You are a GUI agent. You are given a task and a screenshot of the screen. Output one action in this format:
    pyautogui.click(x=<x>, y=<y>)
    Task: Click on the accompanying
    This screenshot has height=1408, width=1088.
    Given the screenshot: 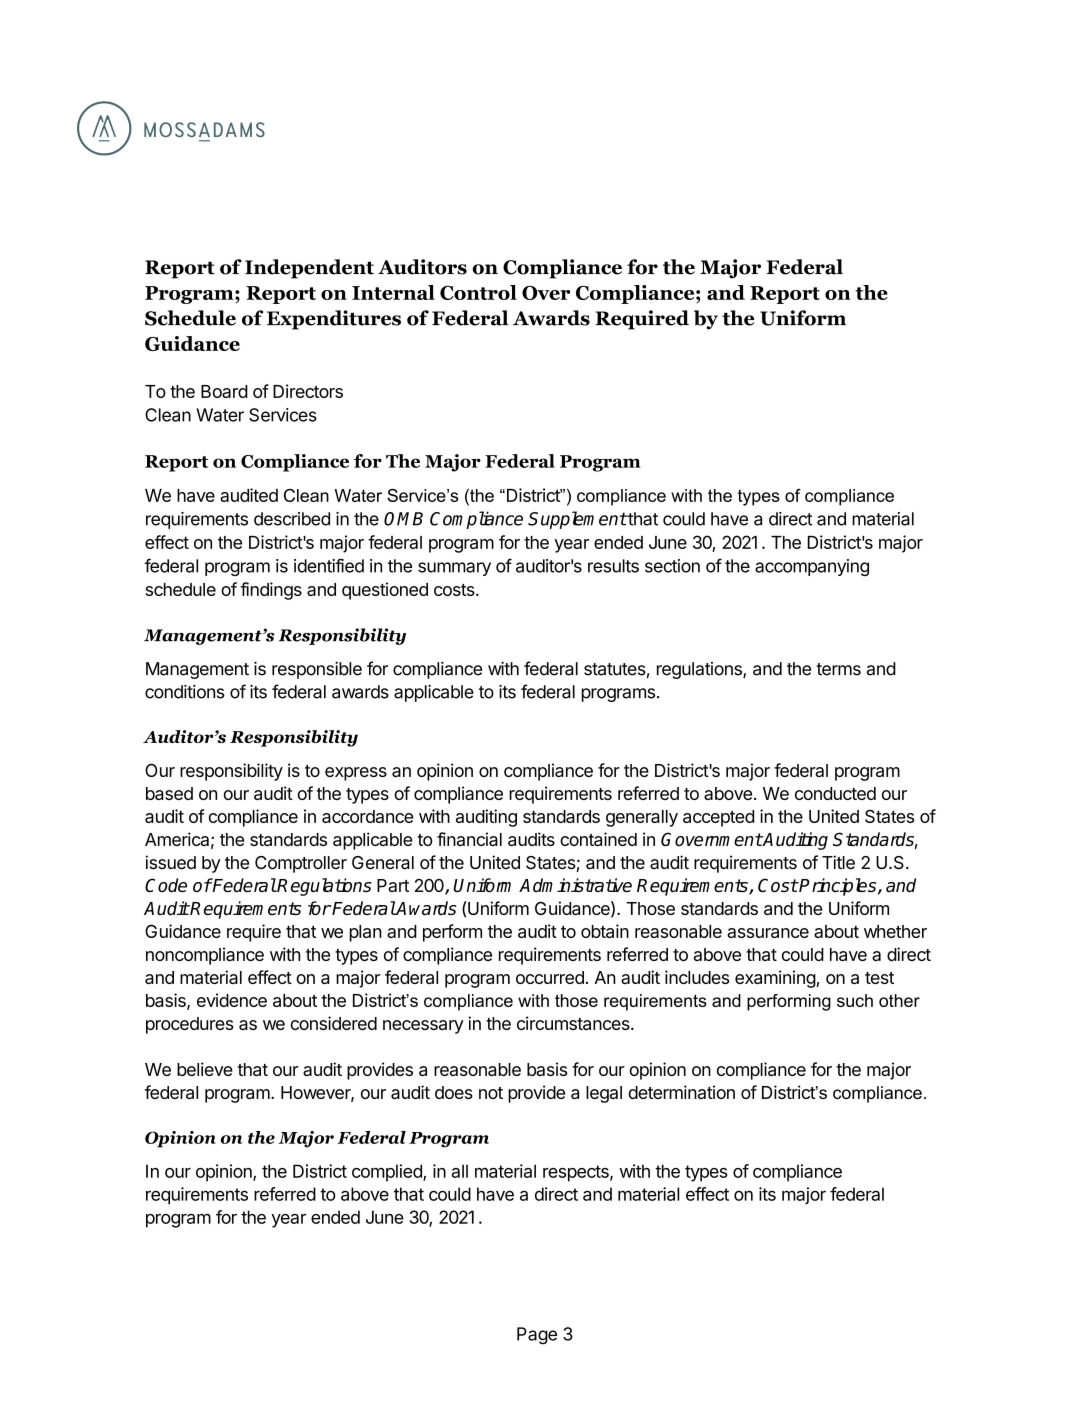 What is the action you would take?
    pyautogui.click(x=812, y=567)
